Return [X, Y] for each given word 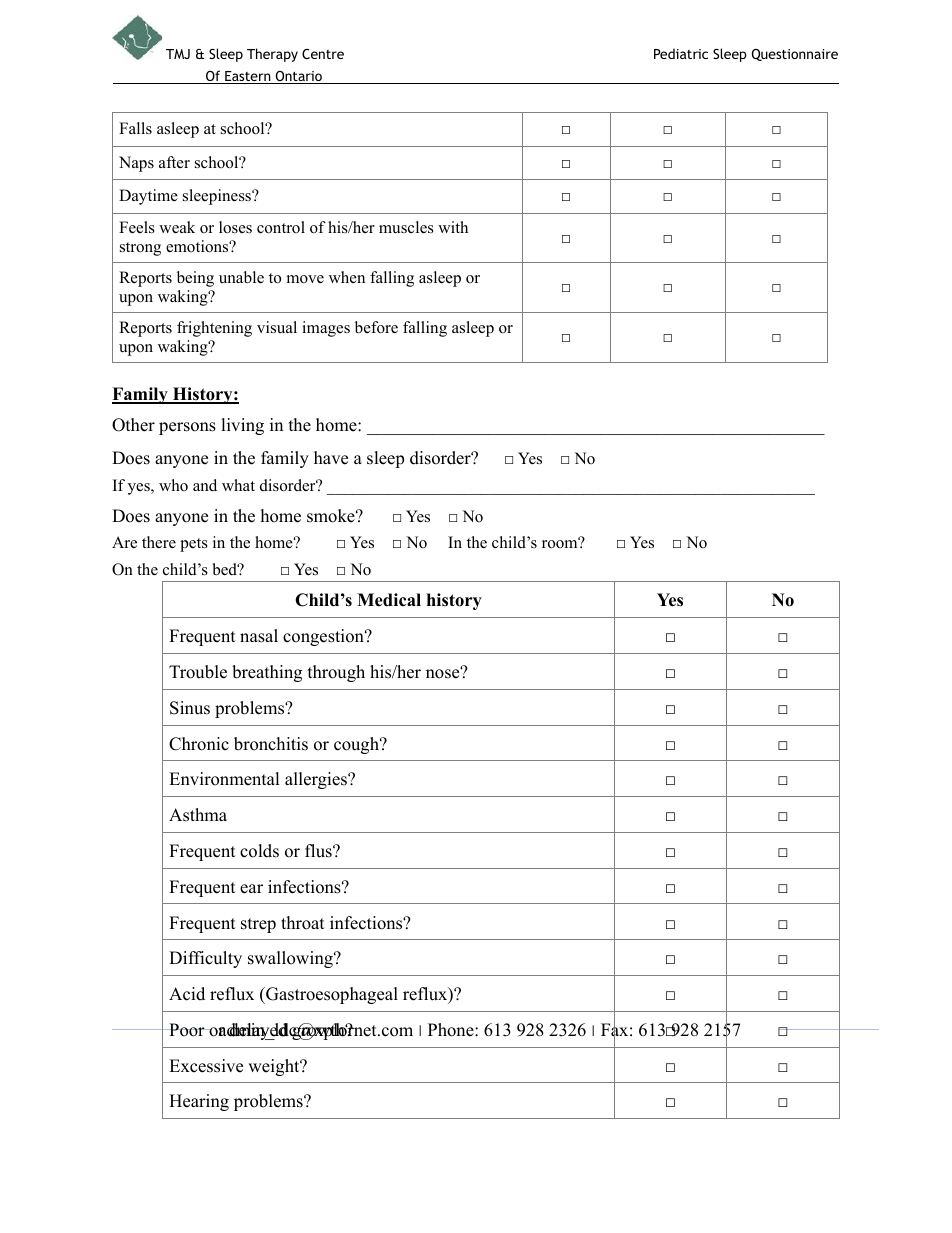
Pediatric [681, 53]
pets [194, 545]
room [561, 544]
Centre [323, 54]
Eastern [248, 77]
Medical [389, 600]
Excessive [206, 1066]
